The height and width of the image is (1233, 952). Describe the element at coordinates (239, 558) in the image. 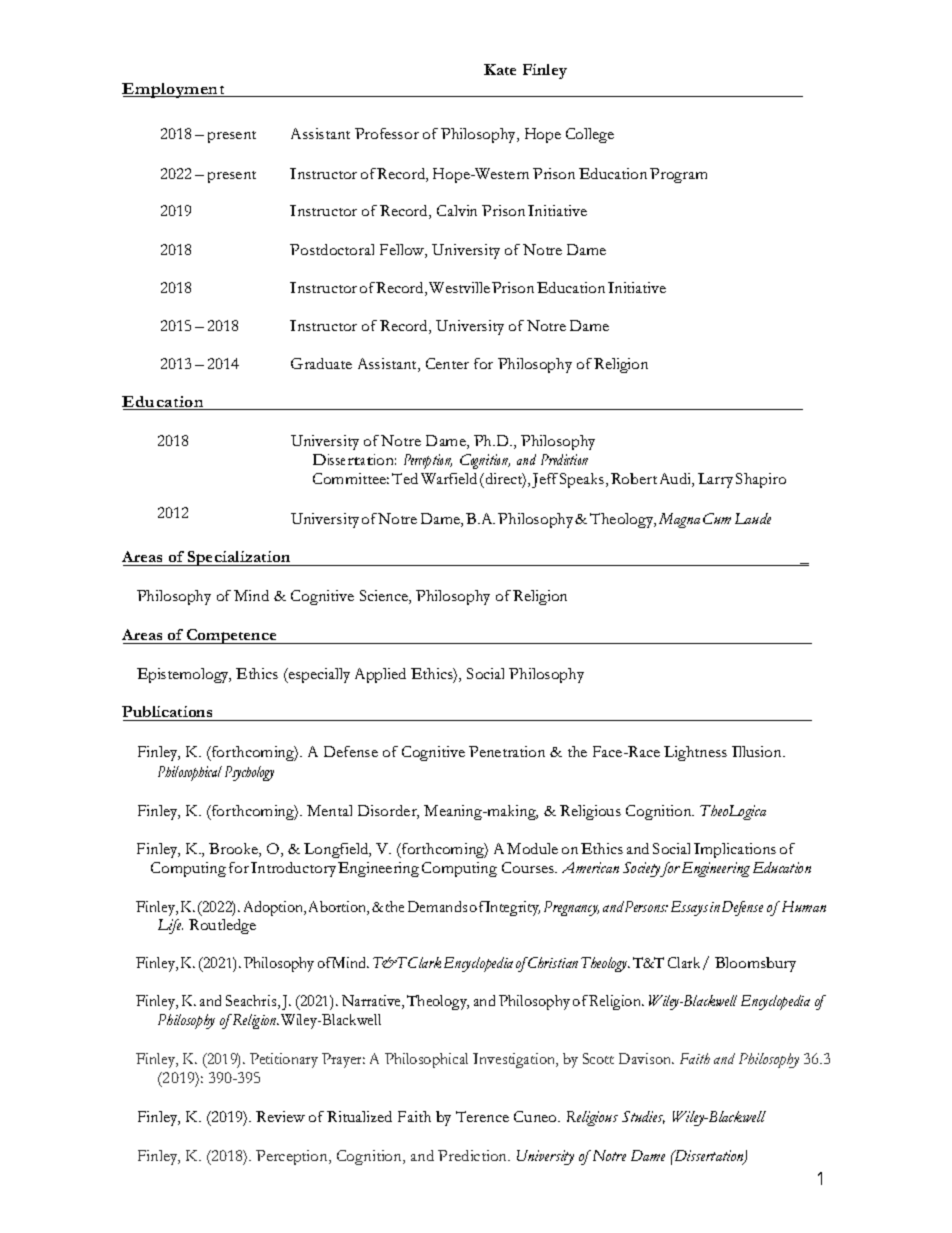

I see `Specialization` at that location.
